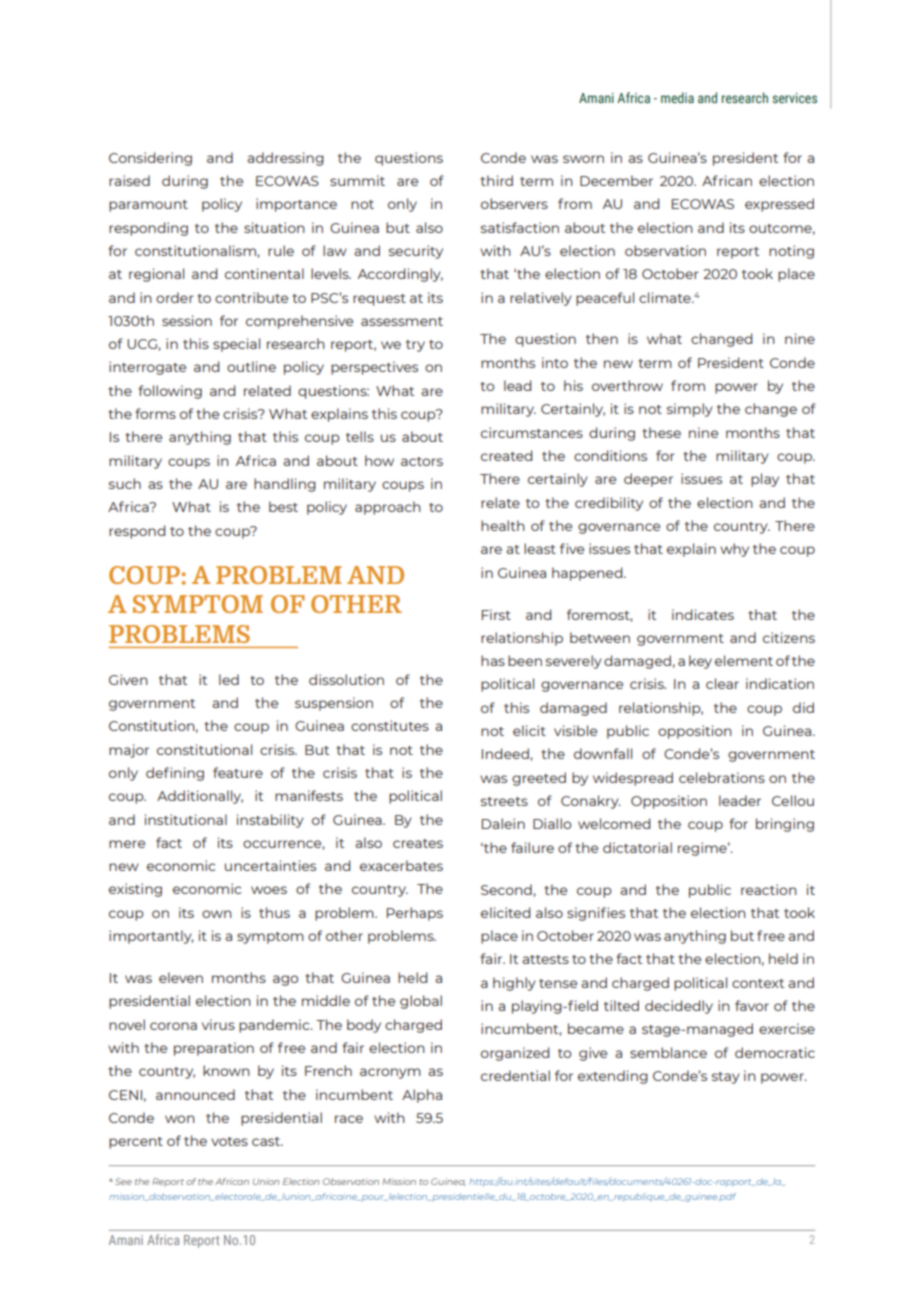 The image size is (924, 1308). I want to click on led, so click(229, 679).
